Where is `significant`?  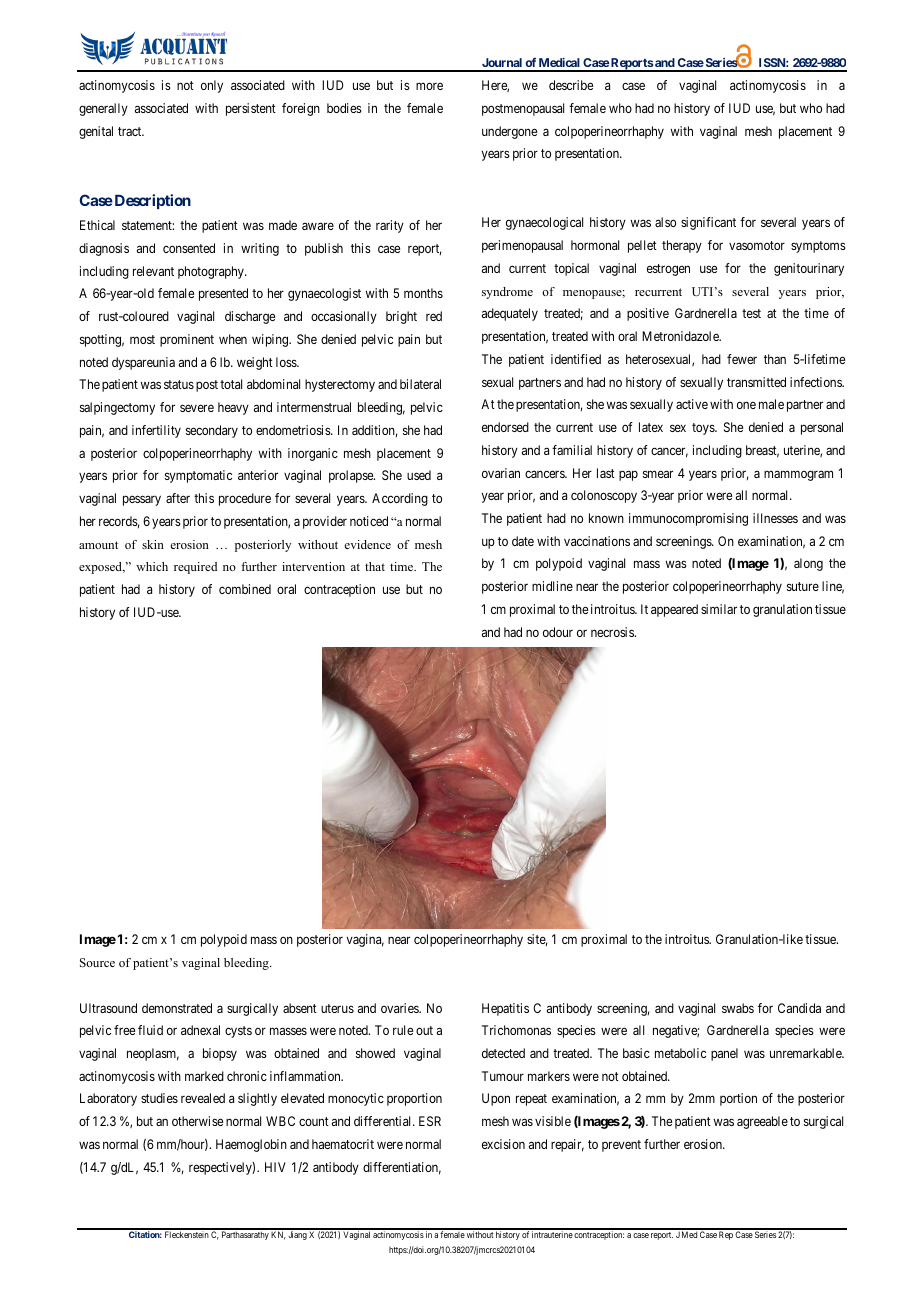
significant is located at coordinates (708, 223).
